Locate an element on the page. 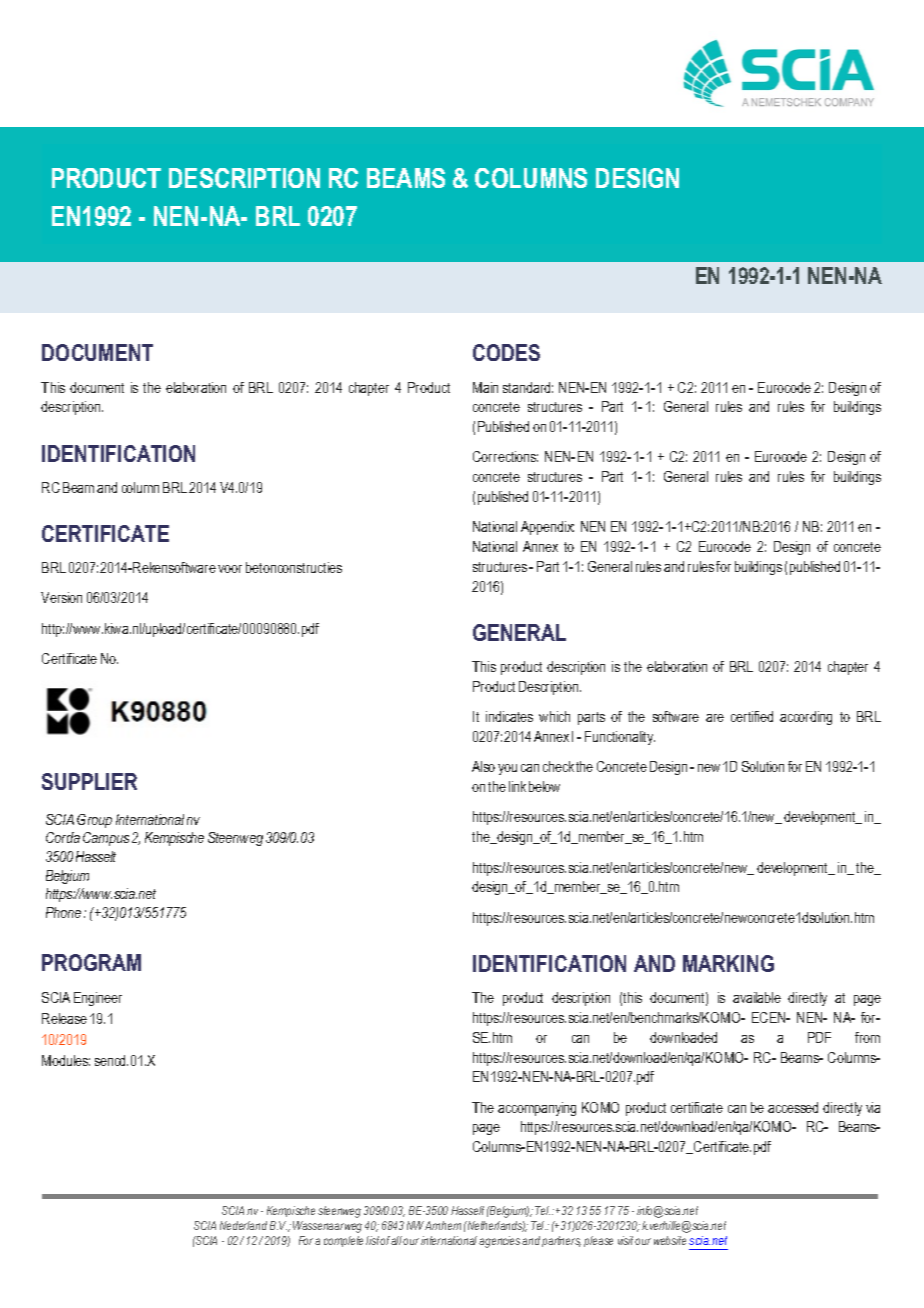 The image size is (924, 1308). MARKING is located at coordinates (728, 963).
